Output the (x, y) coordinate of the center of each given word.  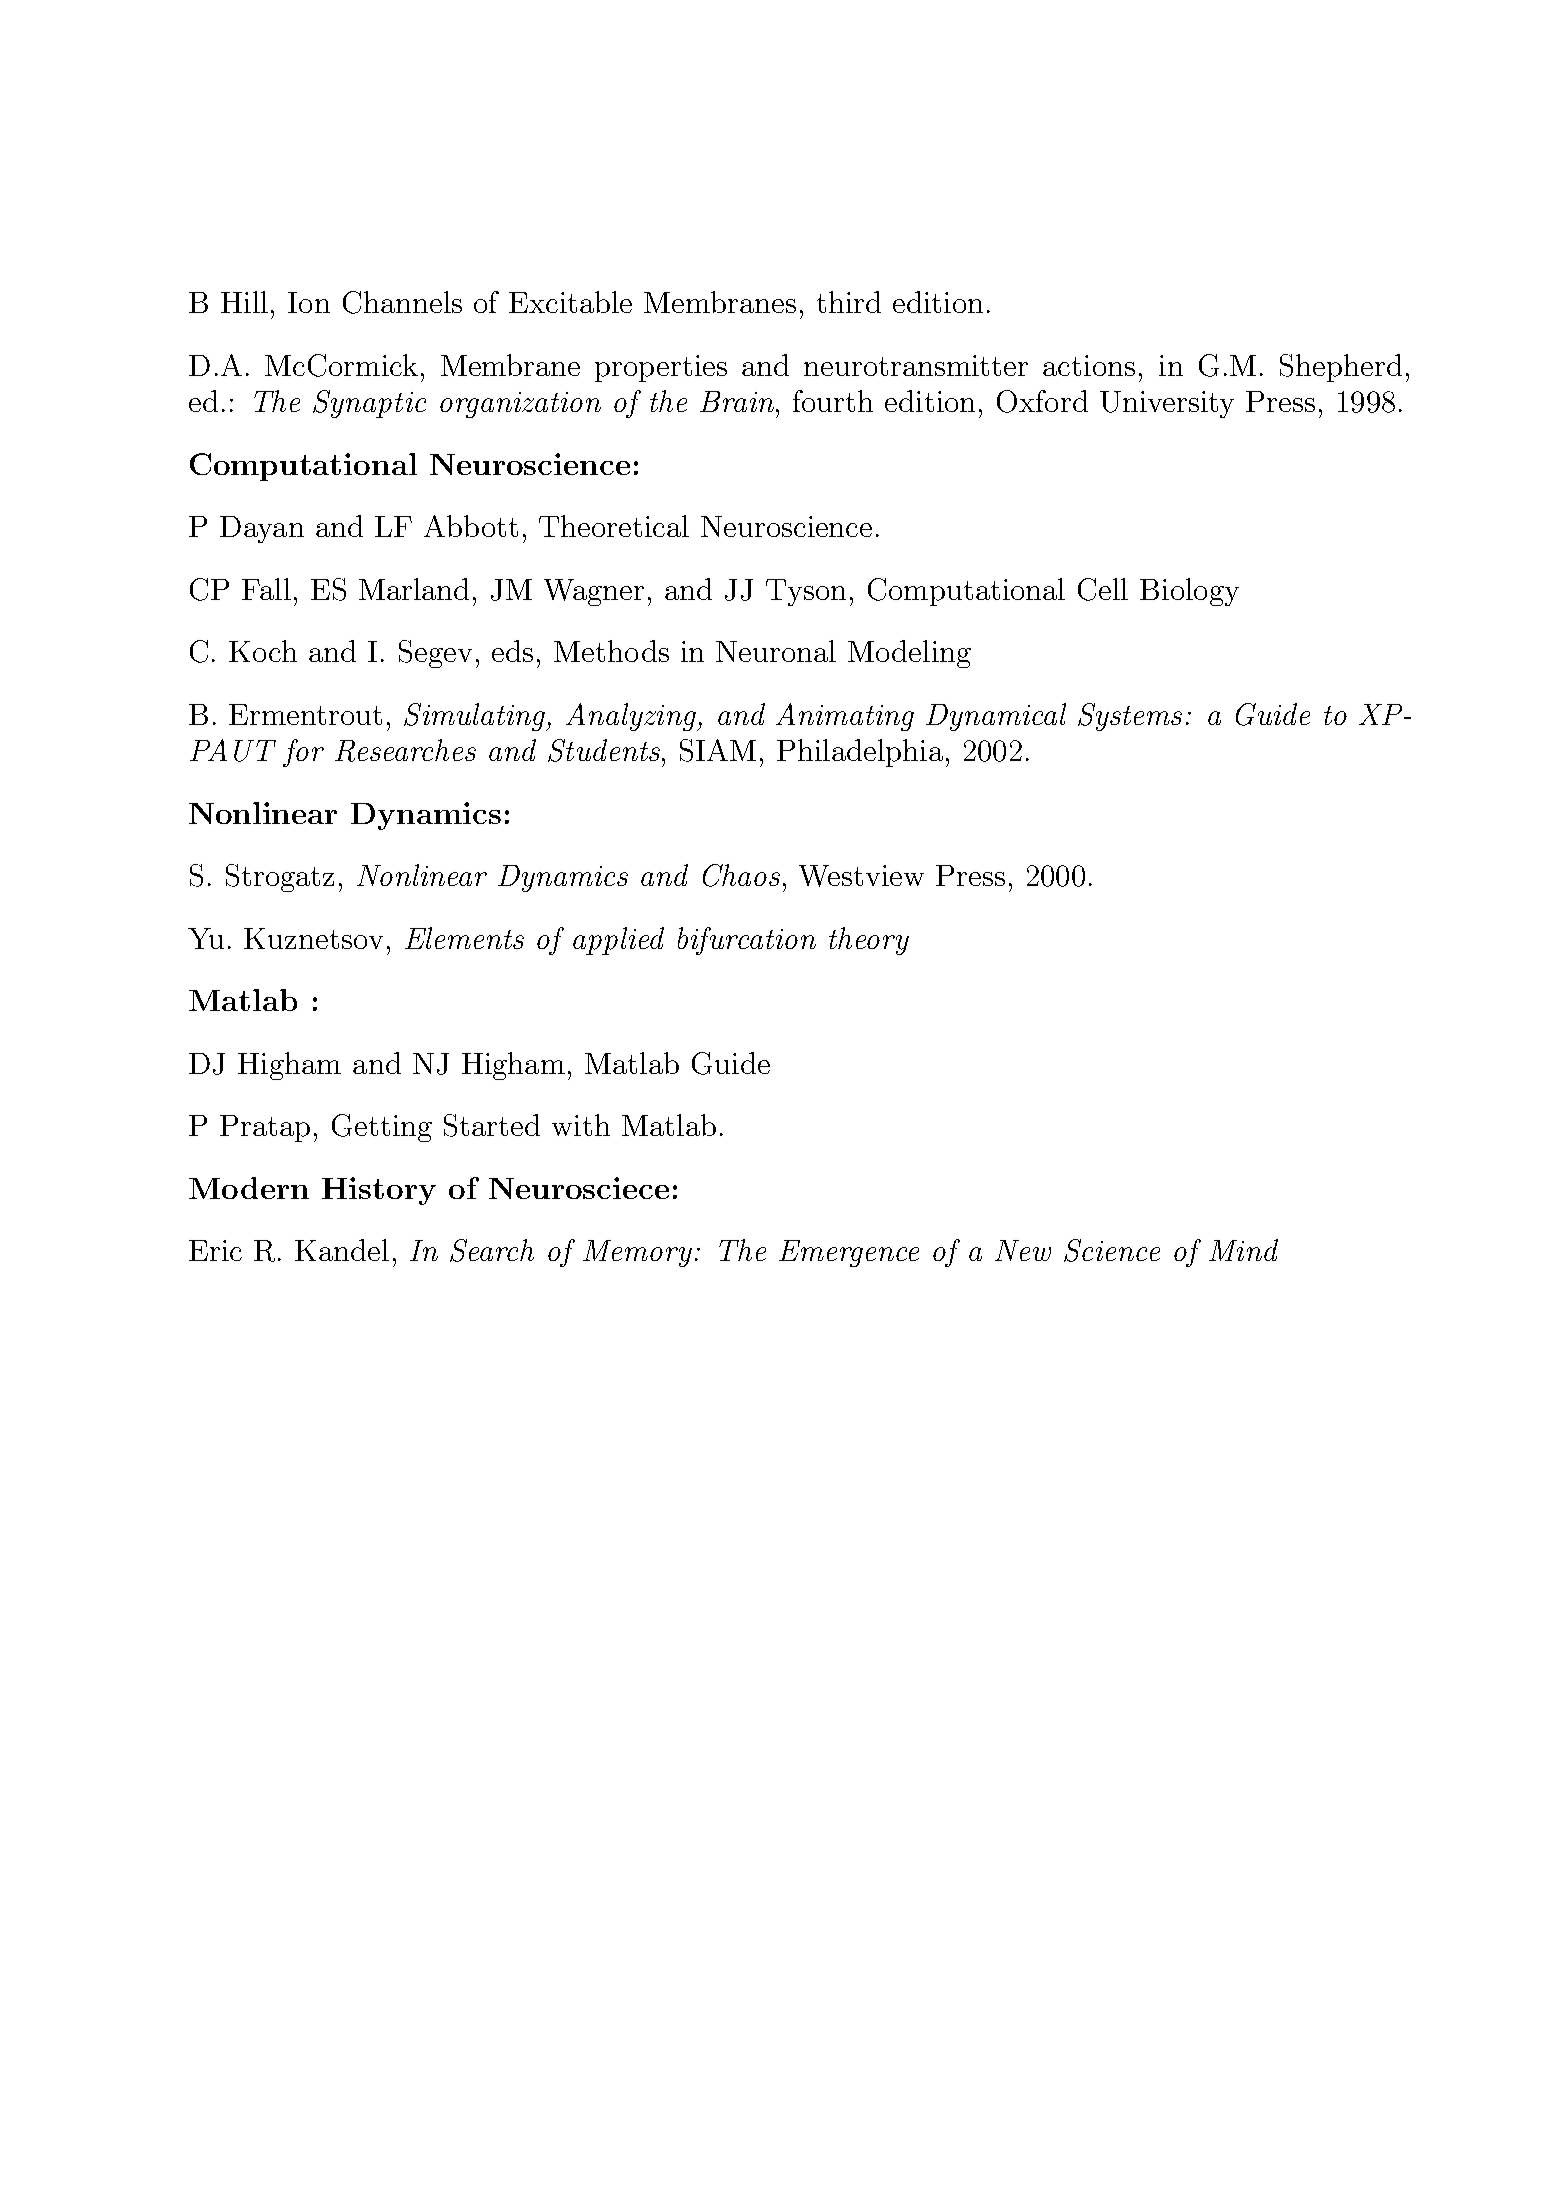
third (849, 302)
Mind (1243, 1250)
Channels (402, 302)
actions (1089, 365)
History (379, 1191)
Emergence (849, 1253)
